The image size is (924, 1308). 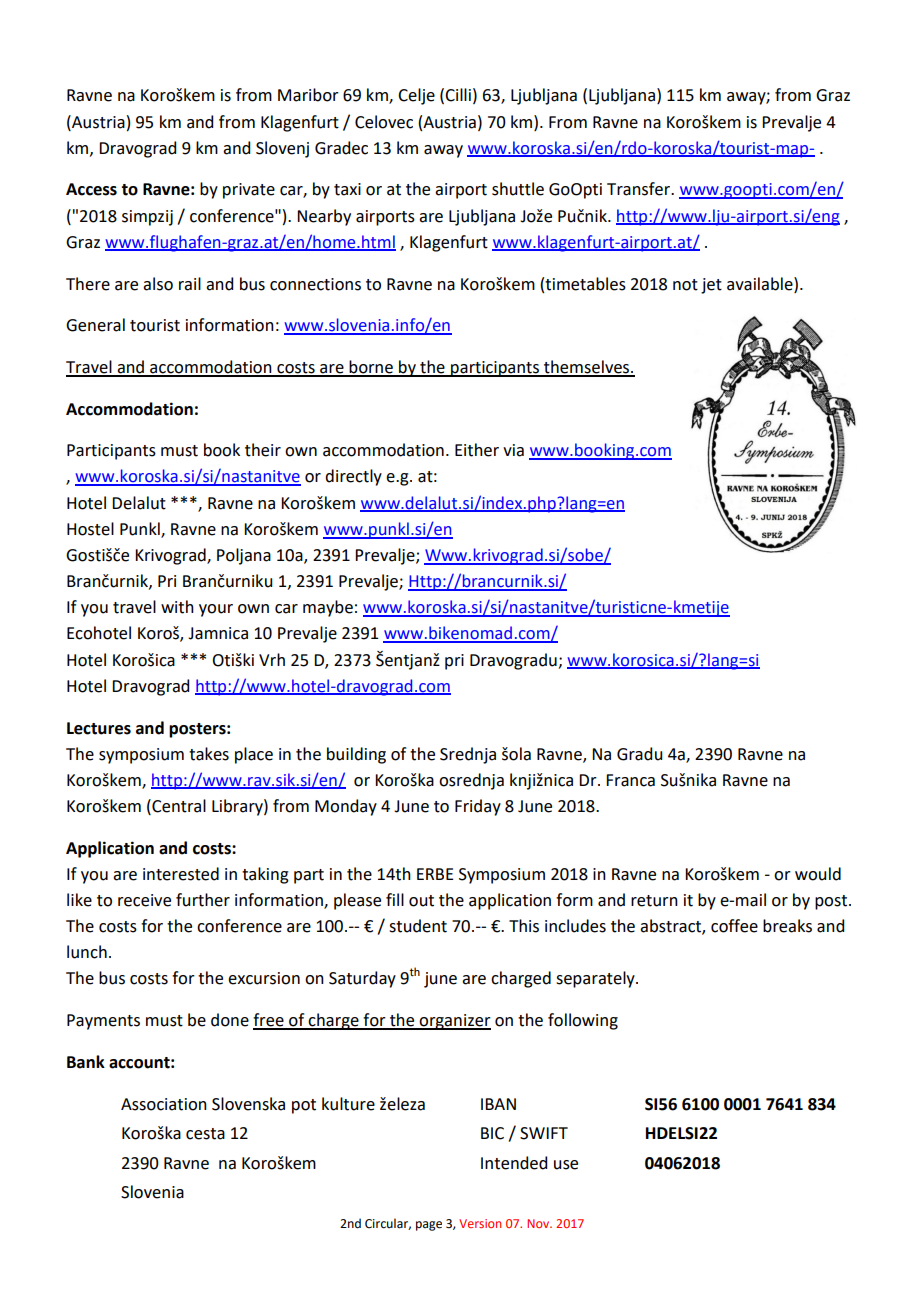 I want to click on Transfer, so click(x=640, y=189).
